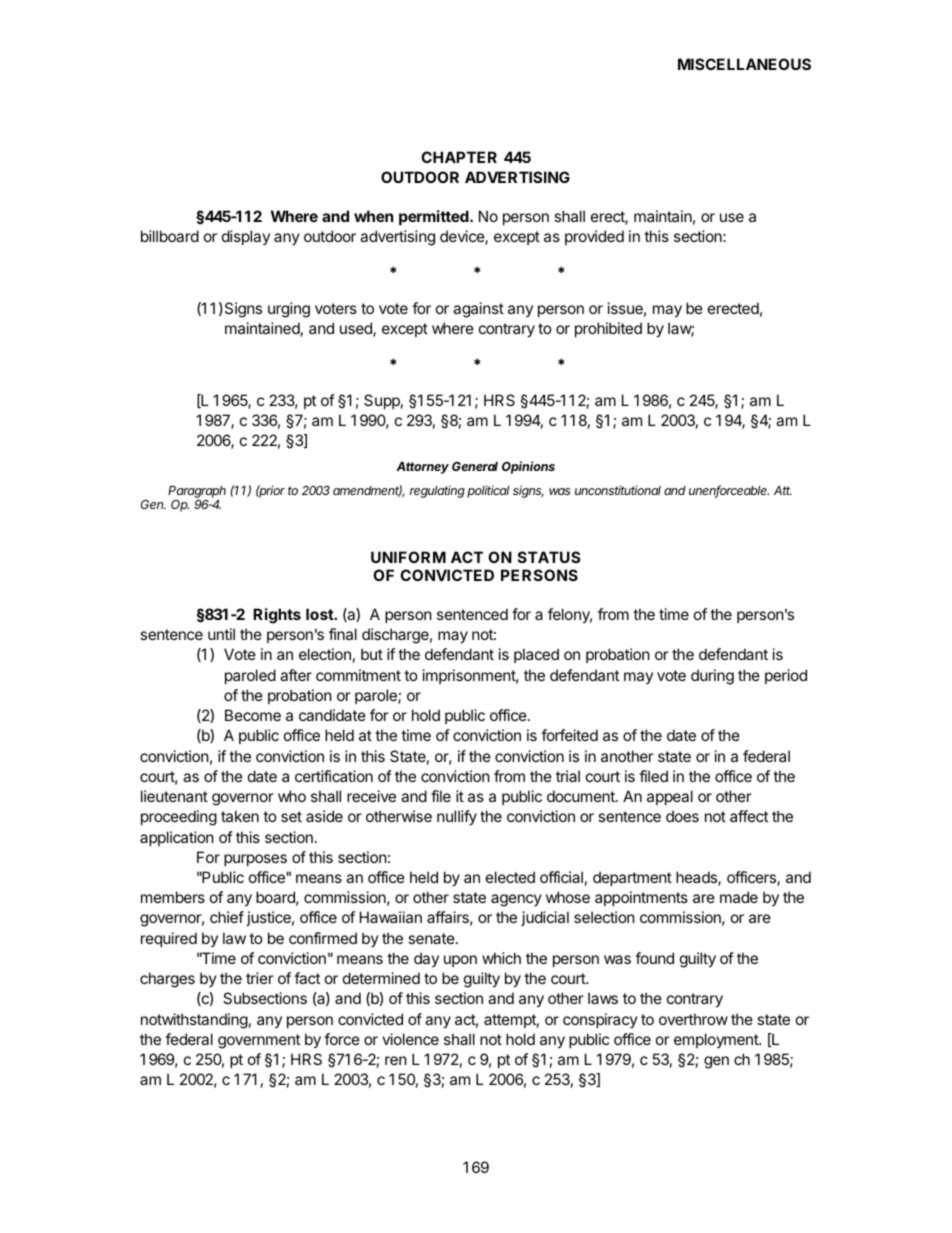  Describe the element at coordinates (717, 1040) in the screenshot. I see `employment` at that location.
